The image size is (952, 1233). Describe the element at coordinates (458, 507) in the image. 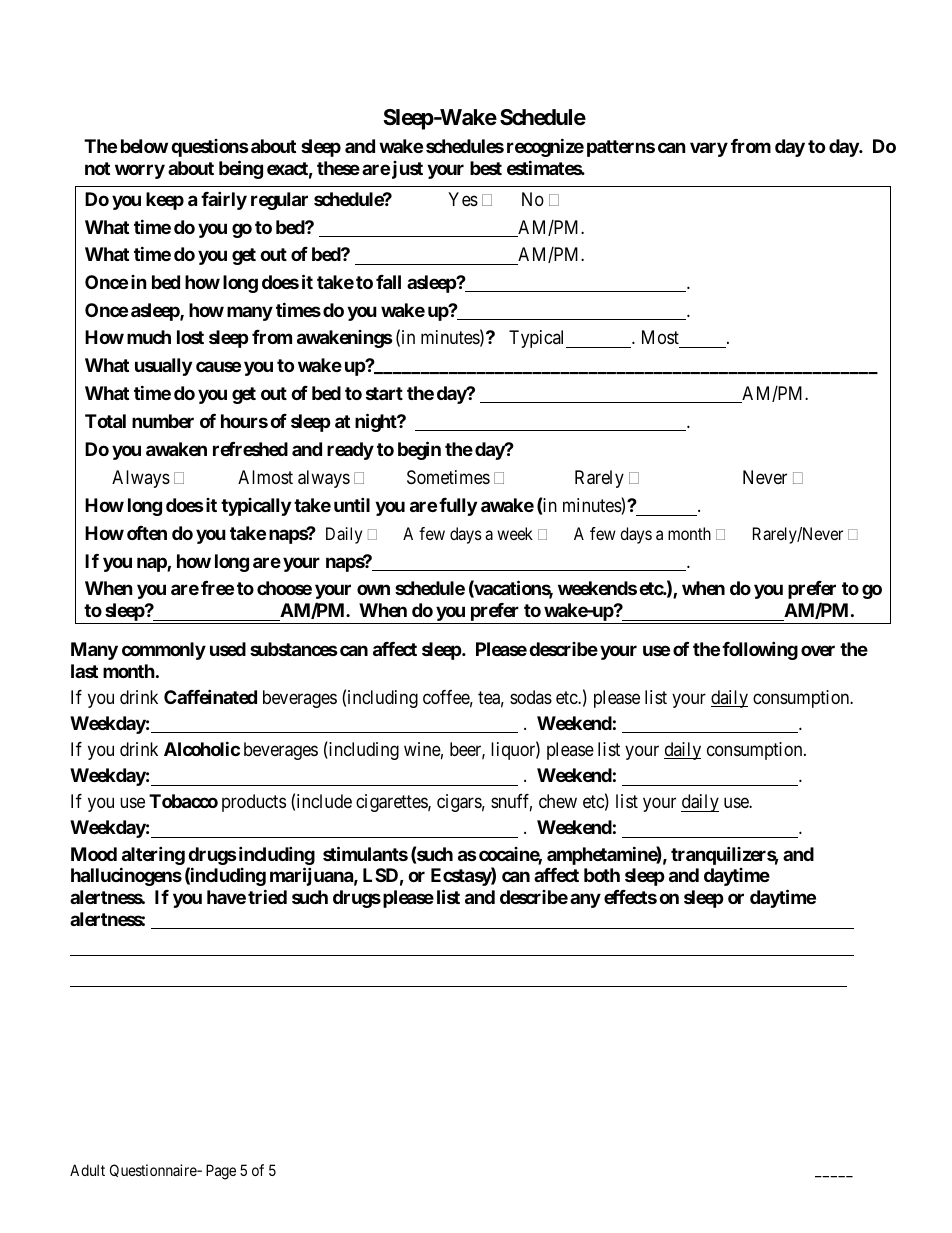

I see `fully` at that location.
